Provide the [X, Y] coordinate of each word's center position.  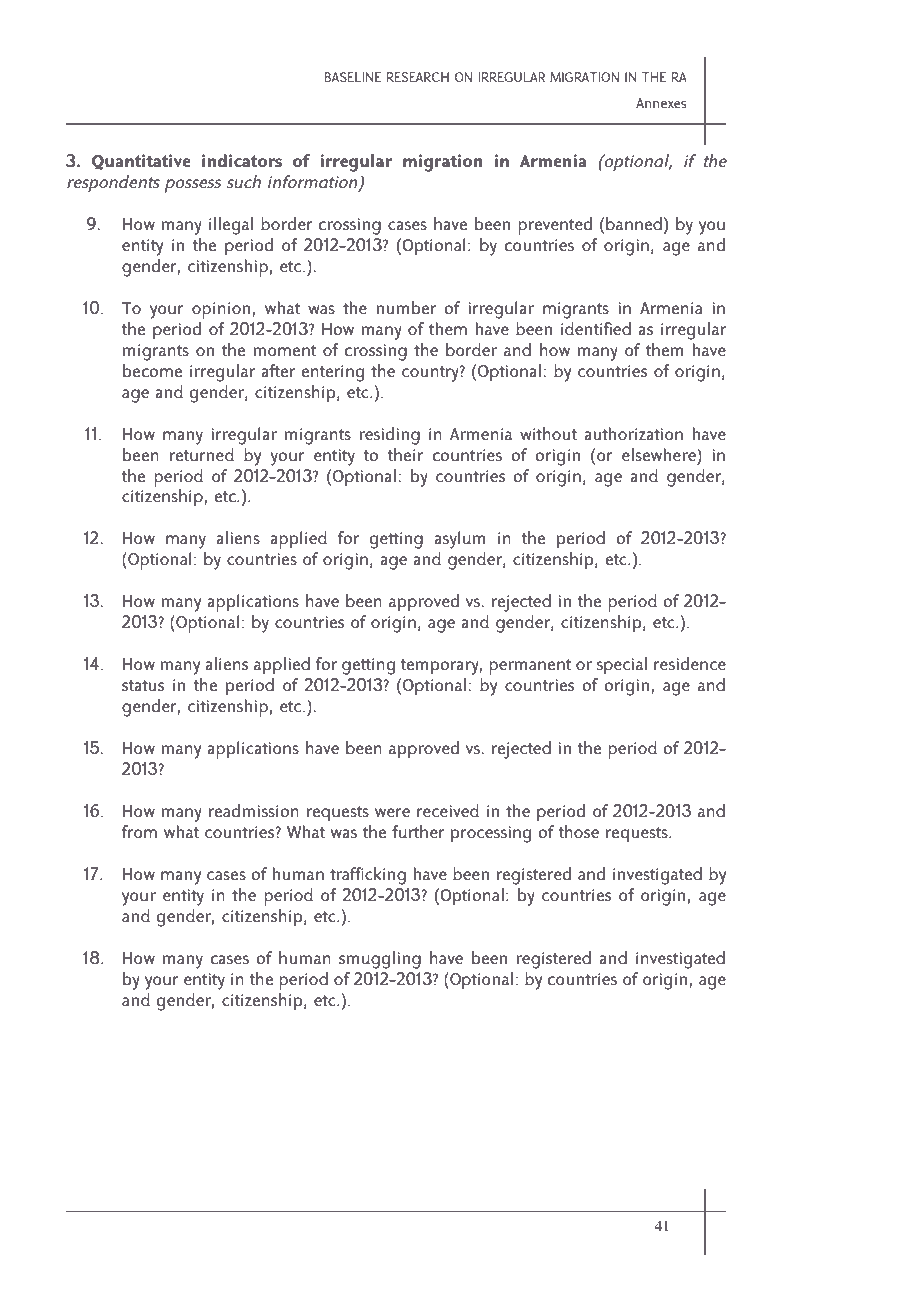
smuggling [380, 960]
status [143, 685]
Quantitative [141, 162]
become [152, 370]
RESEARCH [418, 77]
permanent [530, 667]
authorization [633, 433]
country [431, 374]
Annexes [661, 103]
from [139, 831]
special [622, 666]
